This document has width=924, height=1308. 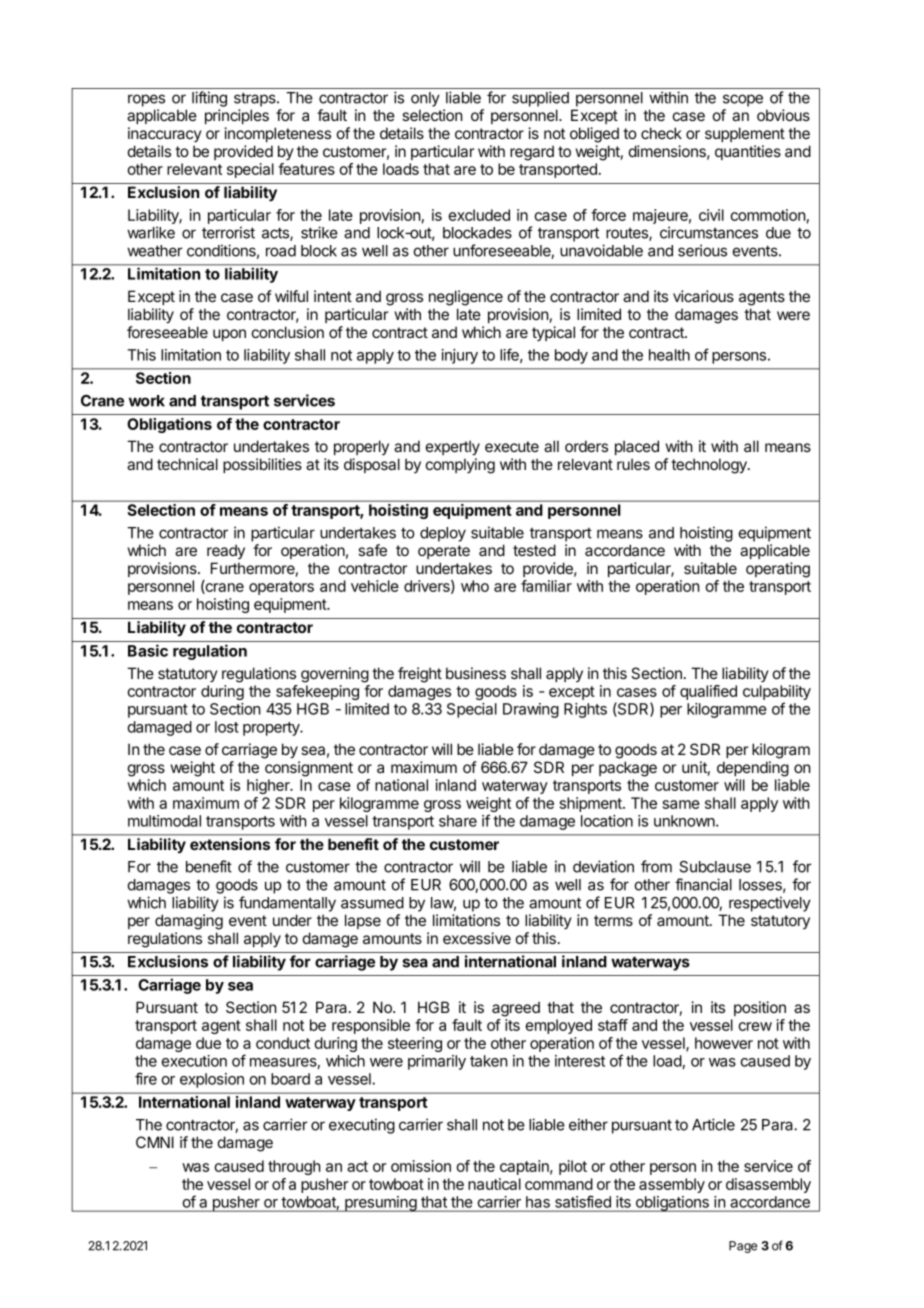 What do you see at coordinates (187, 464) in the document?
I see `technical` at bounding box center [187, 464].
